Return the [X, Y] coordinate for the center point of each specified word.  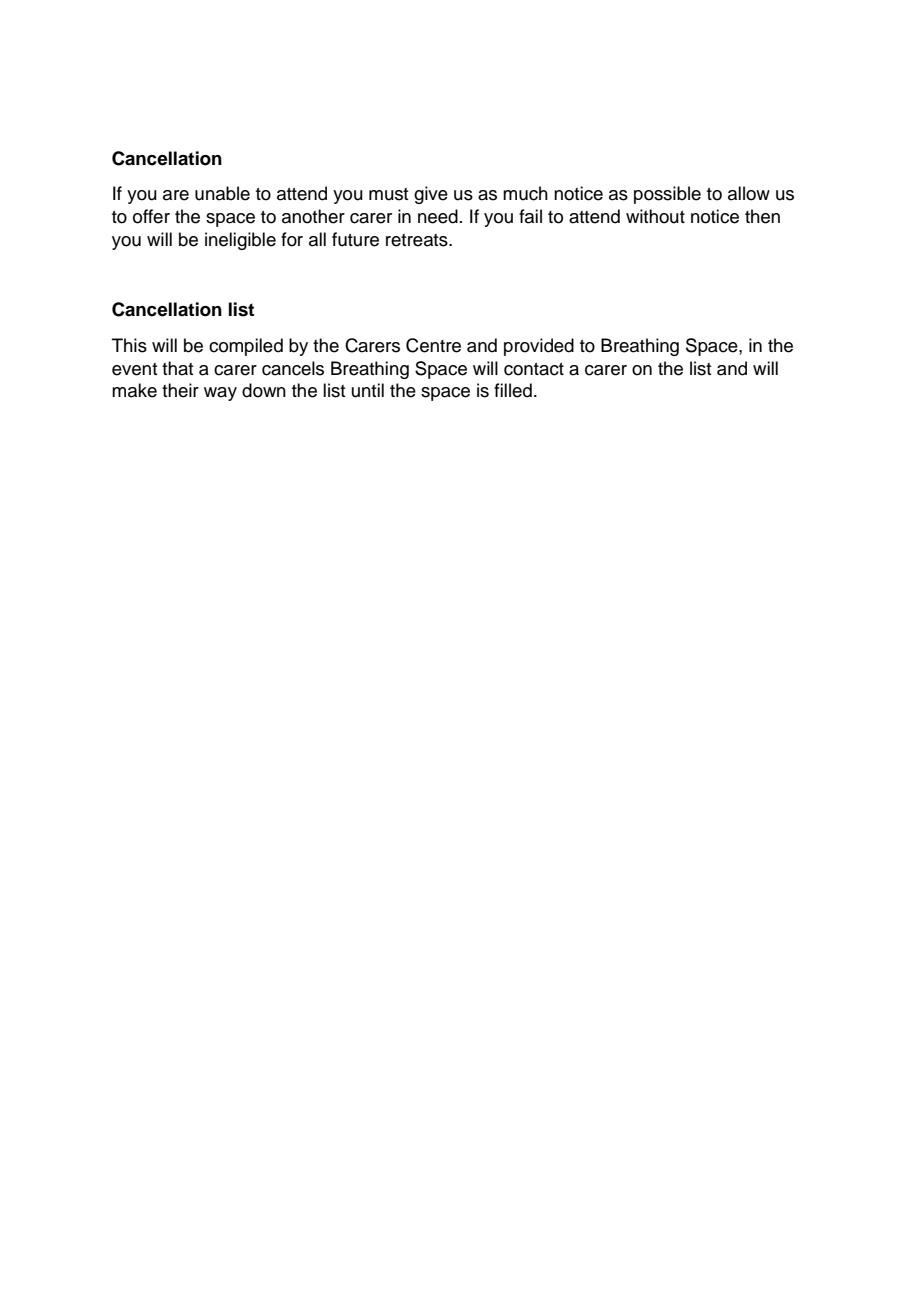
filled [513, 390]
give [431, 195]
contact [534, 369]
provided [539, 347]
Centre [433, 345]
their [180, 390]
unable [222, 193]
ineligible [240, 241]
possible [667, 195]
